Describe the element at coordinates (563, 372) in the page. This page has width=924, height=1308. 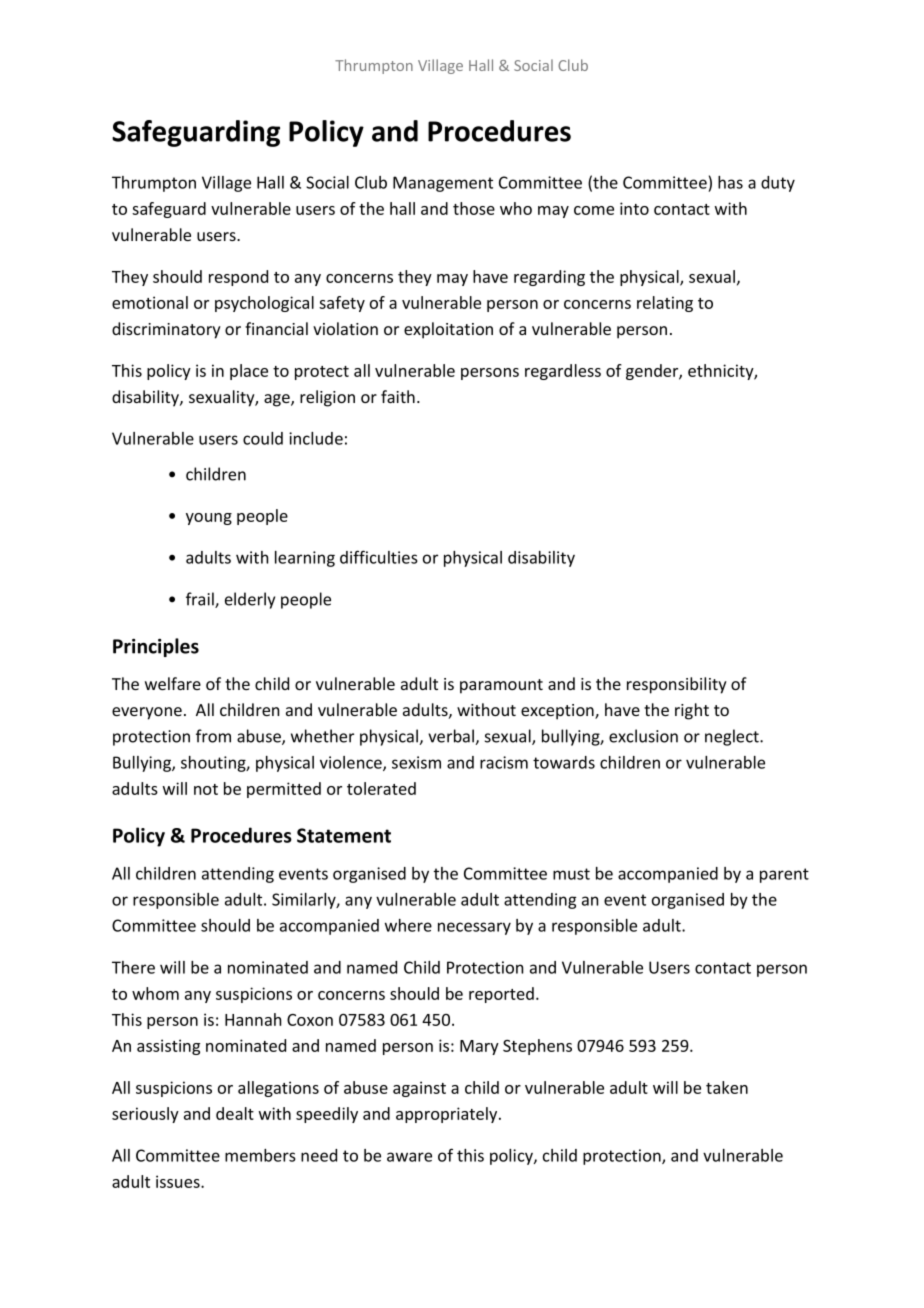
I see `regardless` at that location.
